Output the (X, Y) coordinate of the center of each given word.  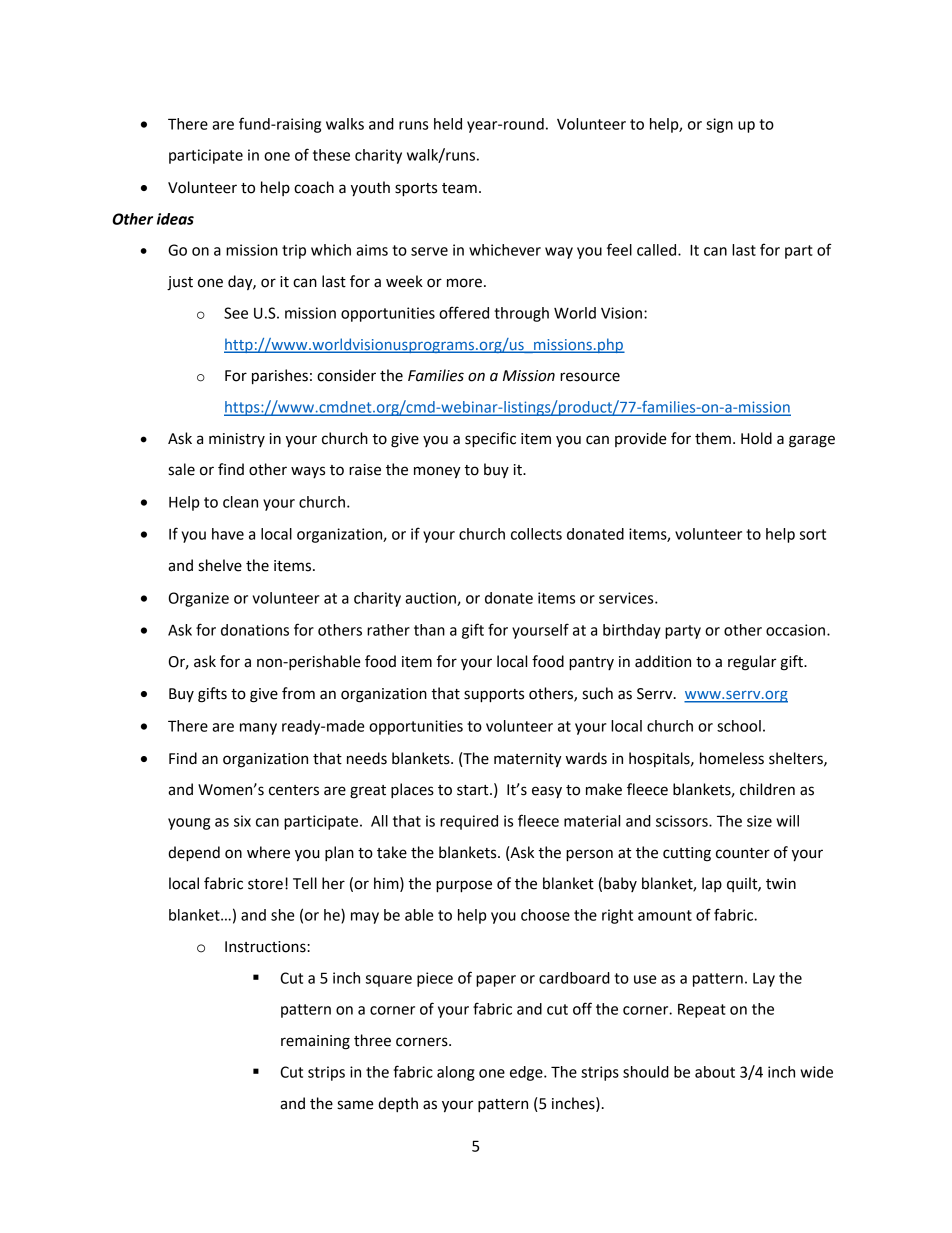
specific (490, 440)
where (268, 852)
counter (743, 853)
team (459, 188)
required (469, 822)
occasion (797, 630)
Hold (756, 438)
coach (314, 187)
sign (719, 125)
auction (431, 599)
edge (527, 1073)
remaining (315, 1042)
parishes (280, 377)
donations (255, 630)
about (715, 1072)
